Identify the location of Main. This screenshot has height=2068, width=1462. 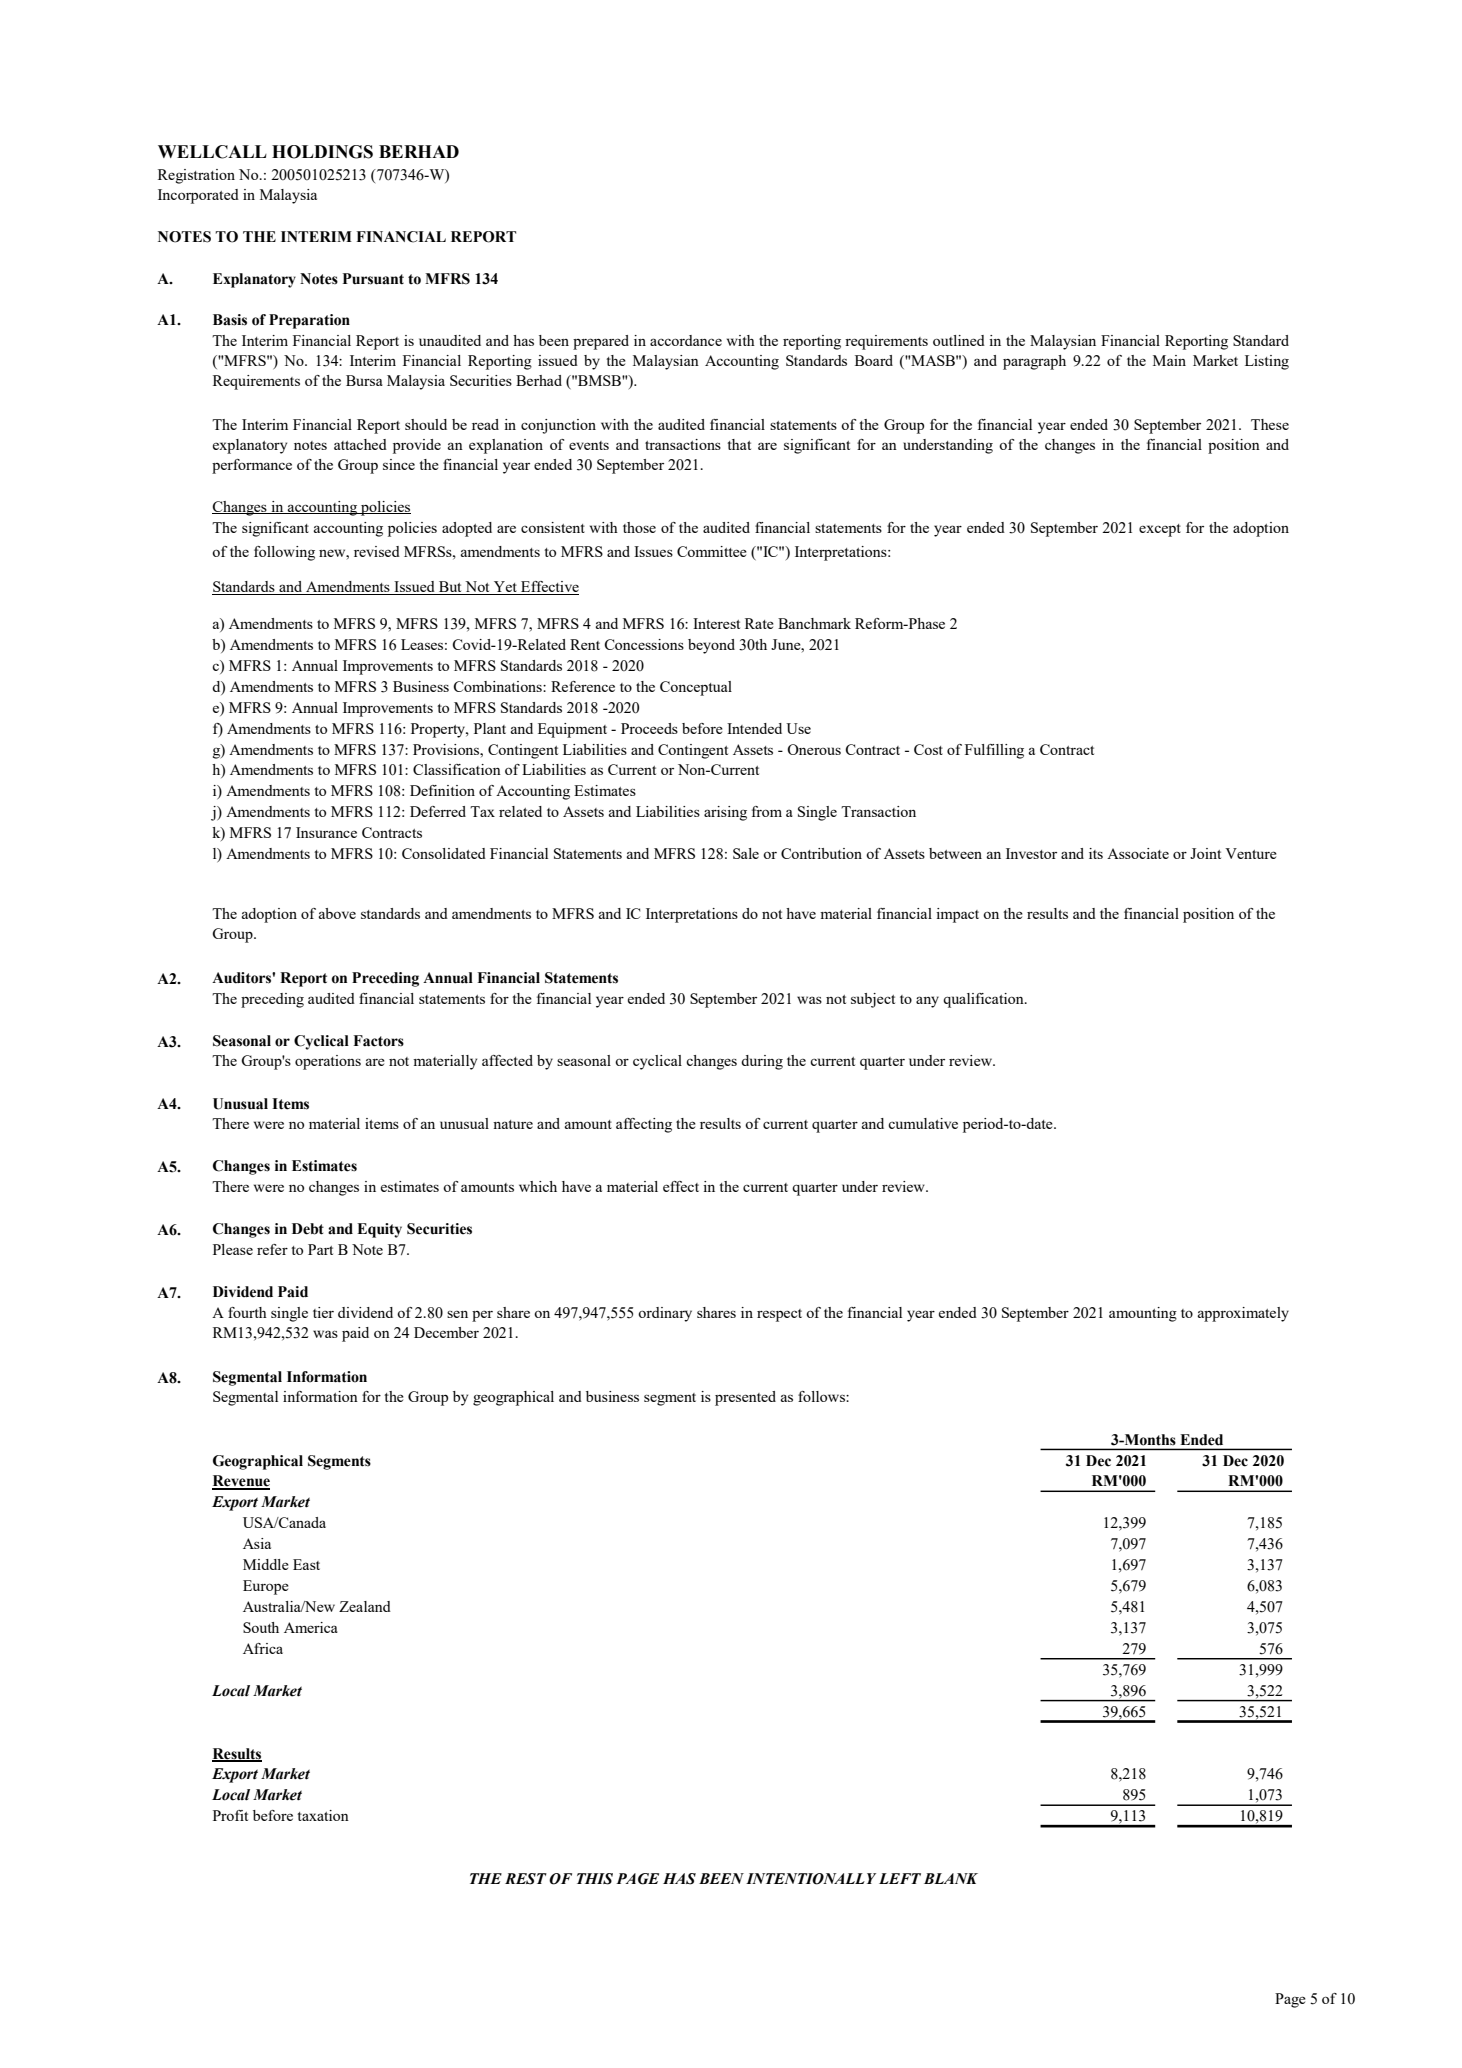
(1169, 360).
